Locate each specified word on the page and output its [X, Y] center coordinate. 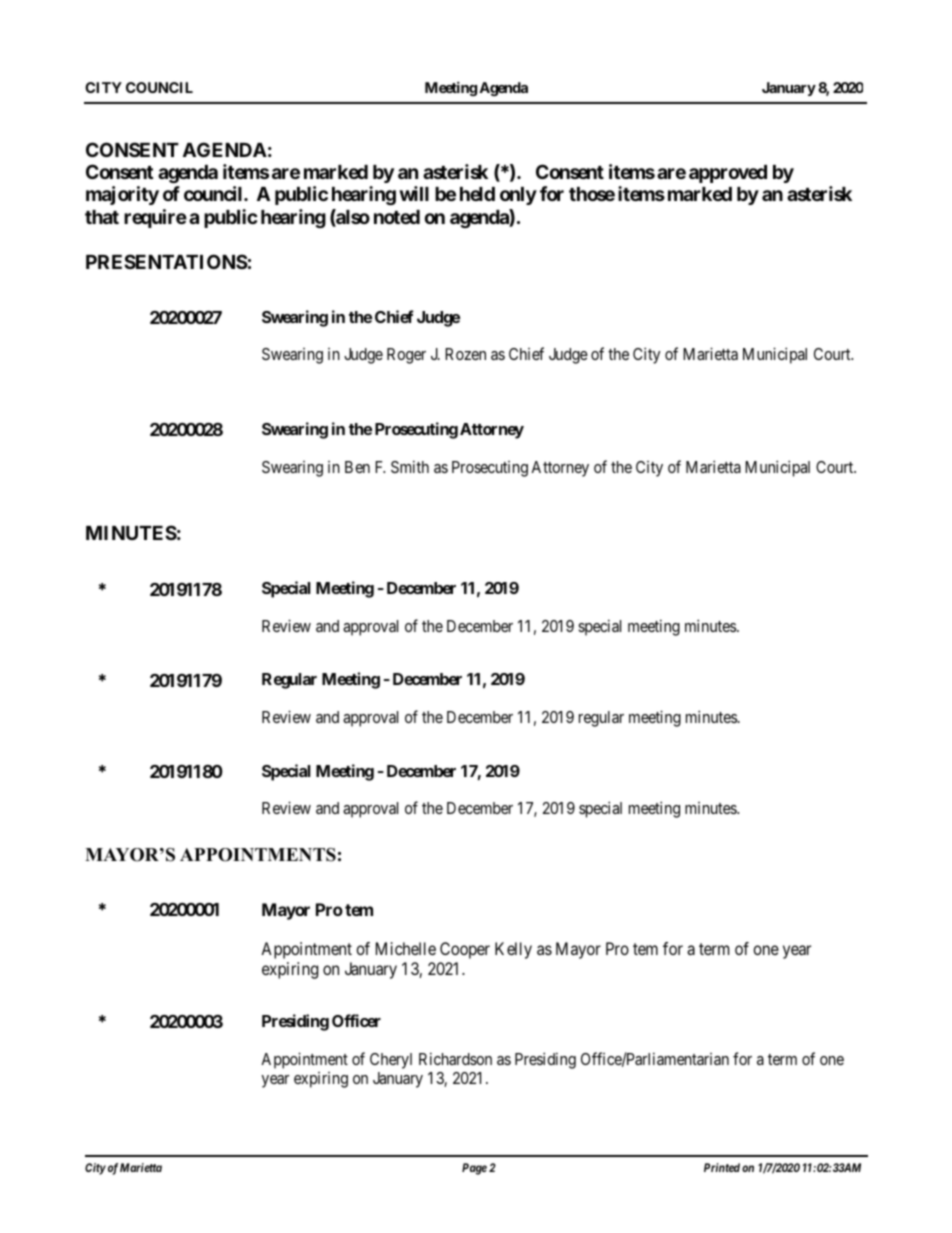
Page [474, 1169]
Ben [357, 467]
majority [122, 195]
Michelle [406, 948]
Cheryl [391, 1061]
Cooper [465, 950]
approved [728, 174]
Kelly [513, 950]
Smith [410, 466]
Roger [406, 356]
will [414, 193]
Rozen [465, 354]
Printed [722, 1167]
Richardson [455, 1058]
